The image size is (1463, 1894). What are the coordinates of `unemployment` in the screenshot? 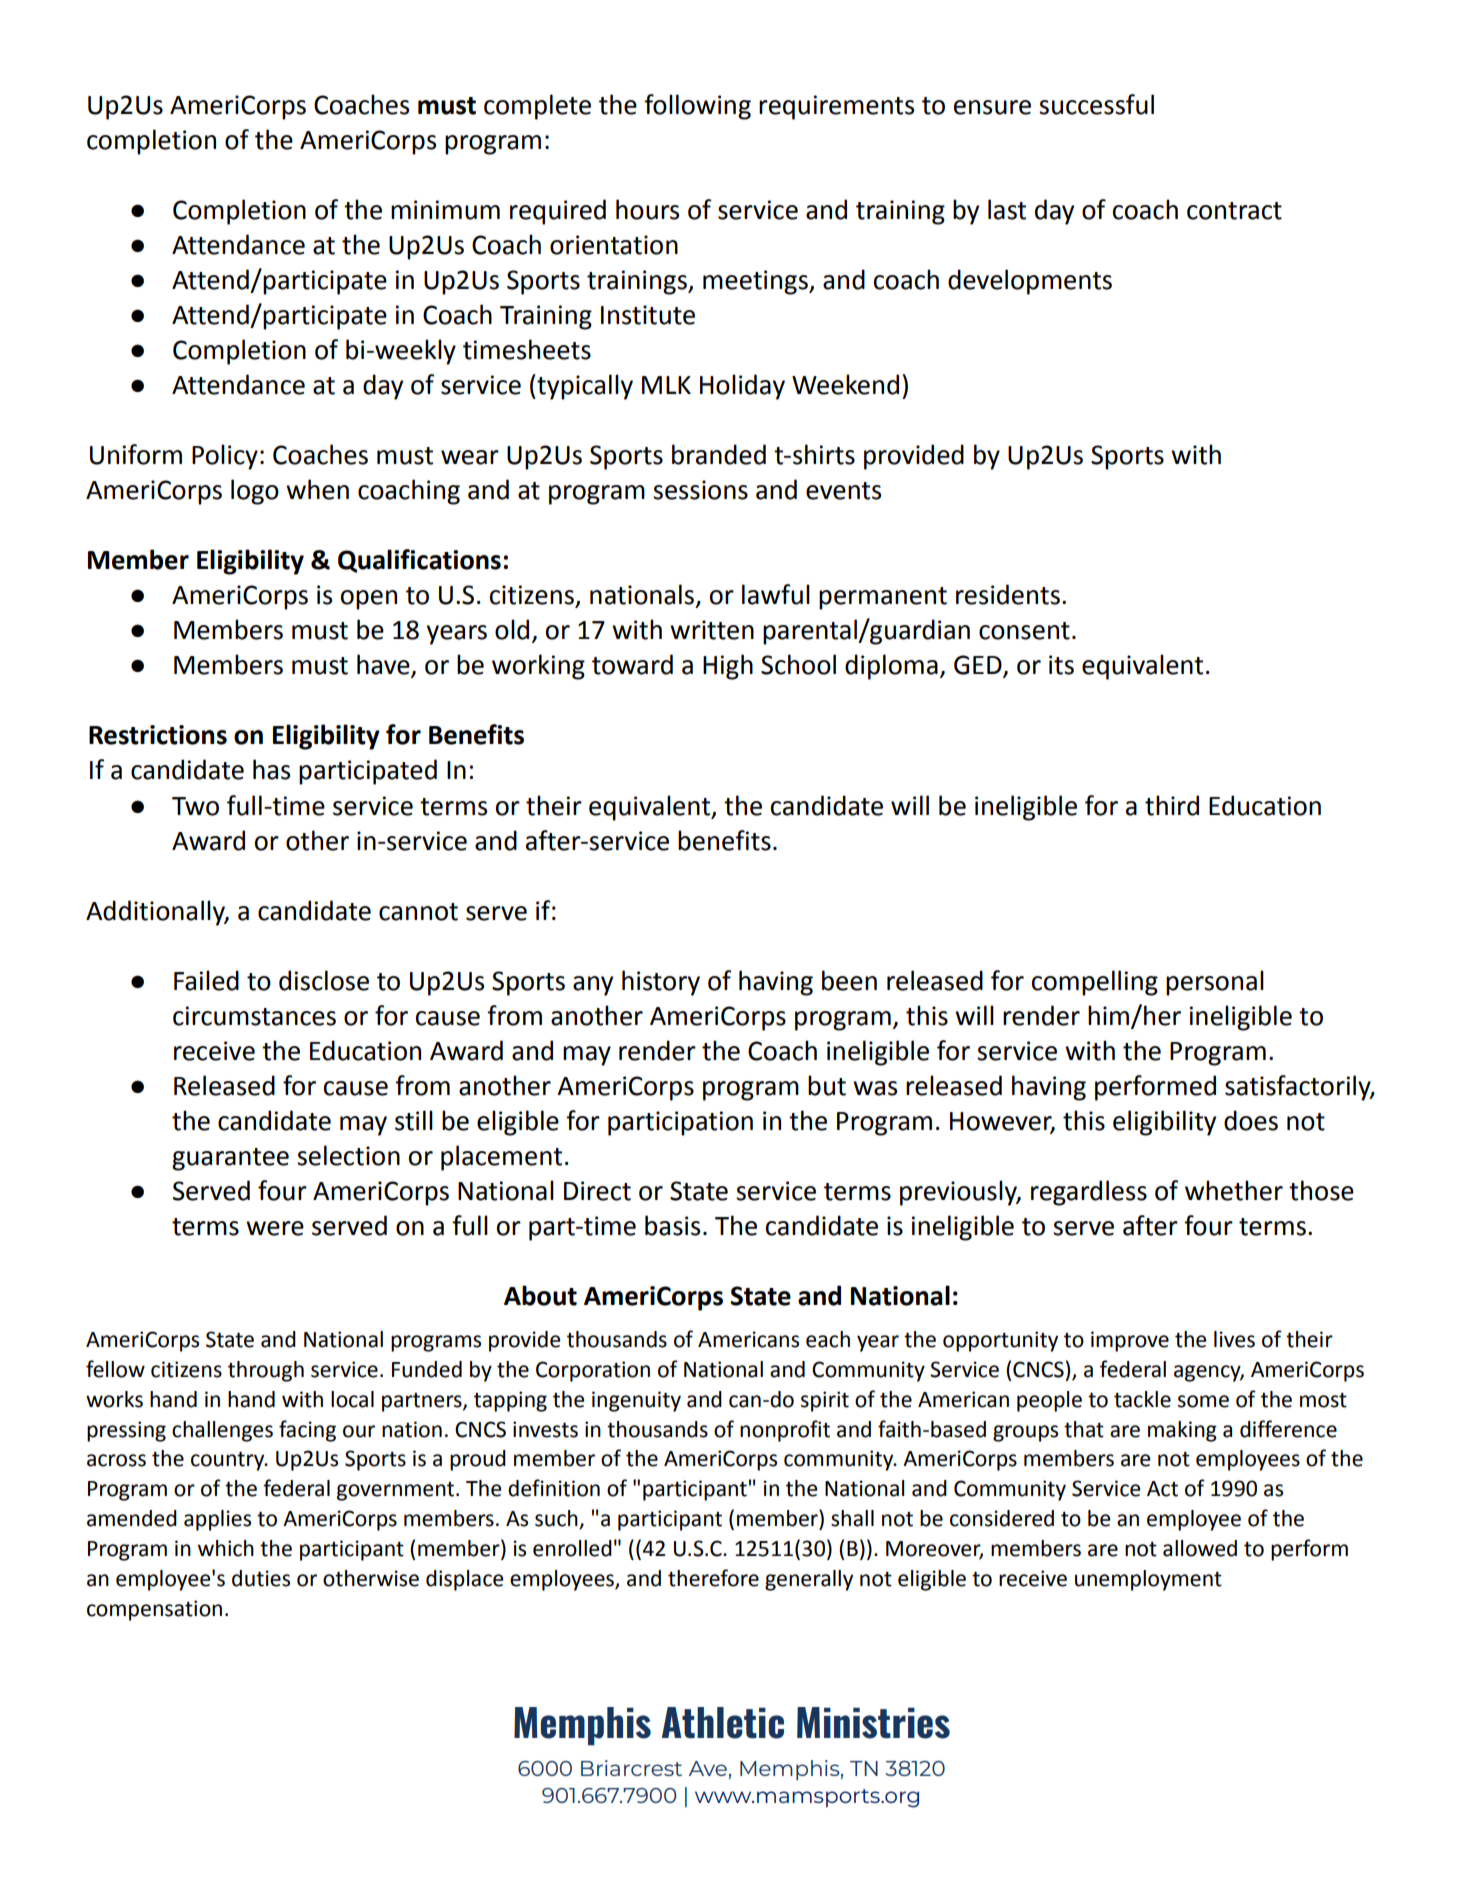 It's located at (1148, 1580).
